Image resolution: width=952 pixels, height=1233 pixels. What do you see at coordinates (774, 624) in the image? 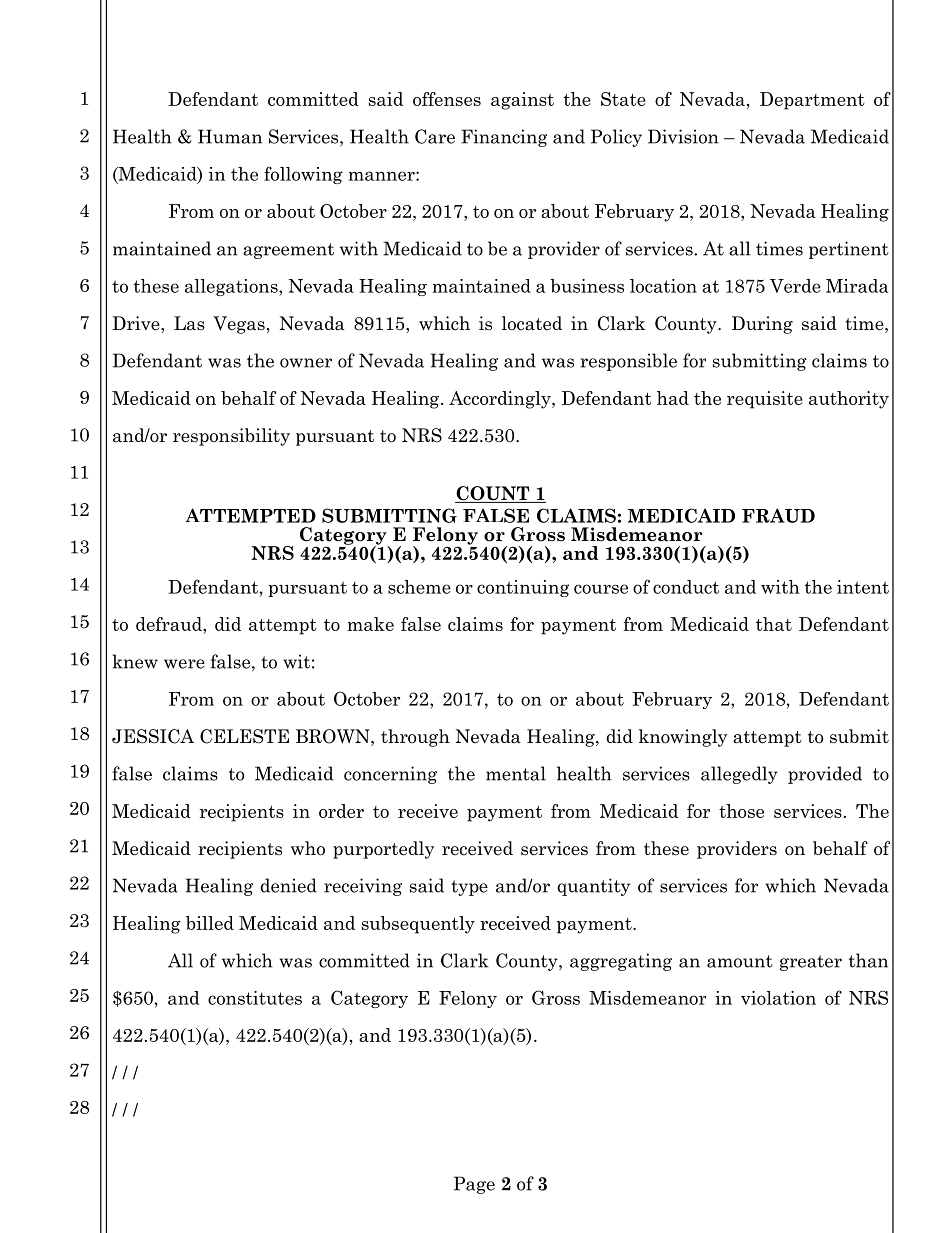
I see `that` at bounding box center [774, 624].
